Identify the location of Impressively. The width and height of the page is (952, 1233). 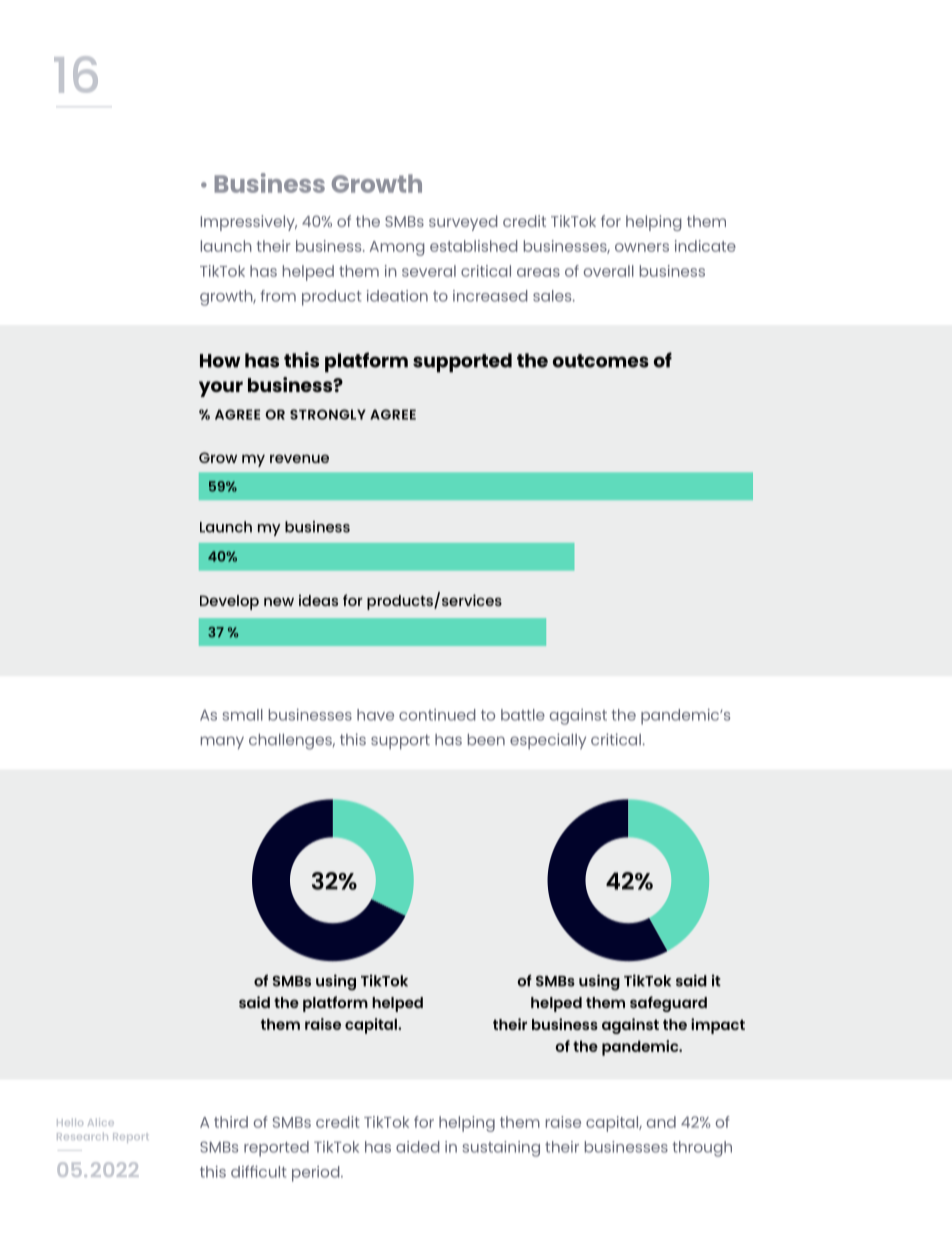
(249, 223).
